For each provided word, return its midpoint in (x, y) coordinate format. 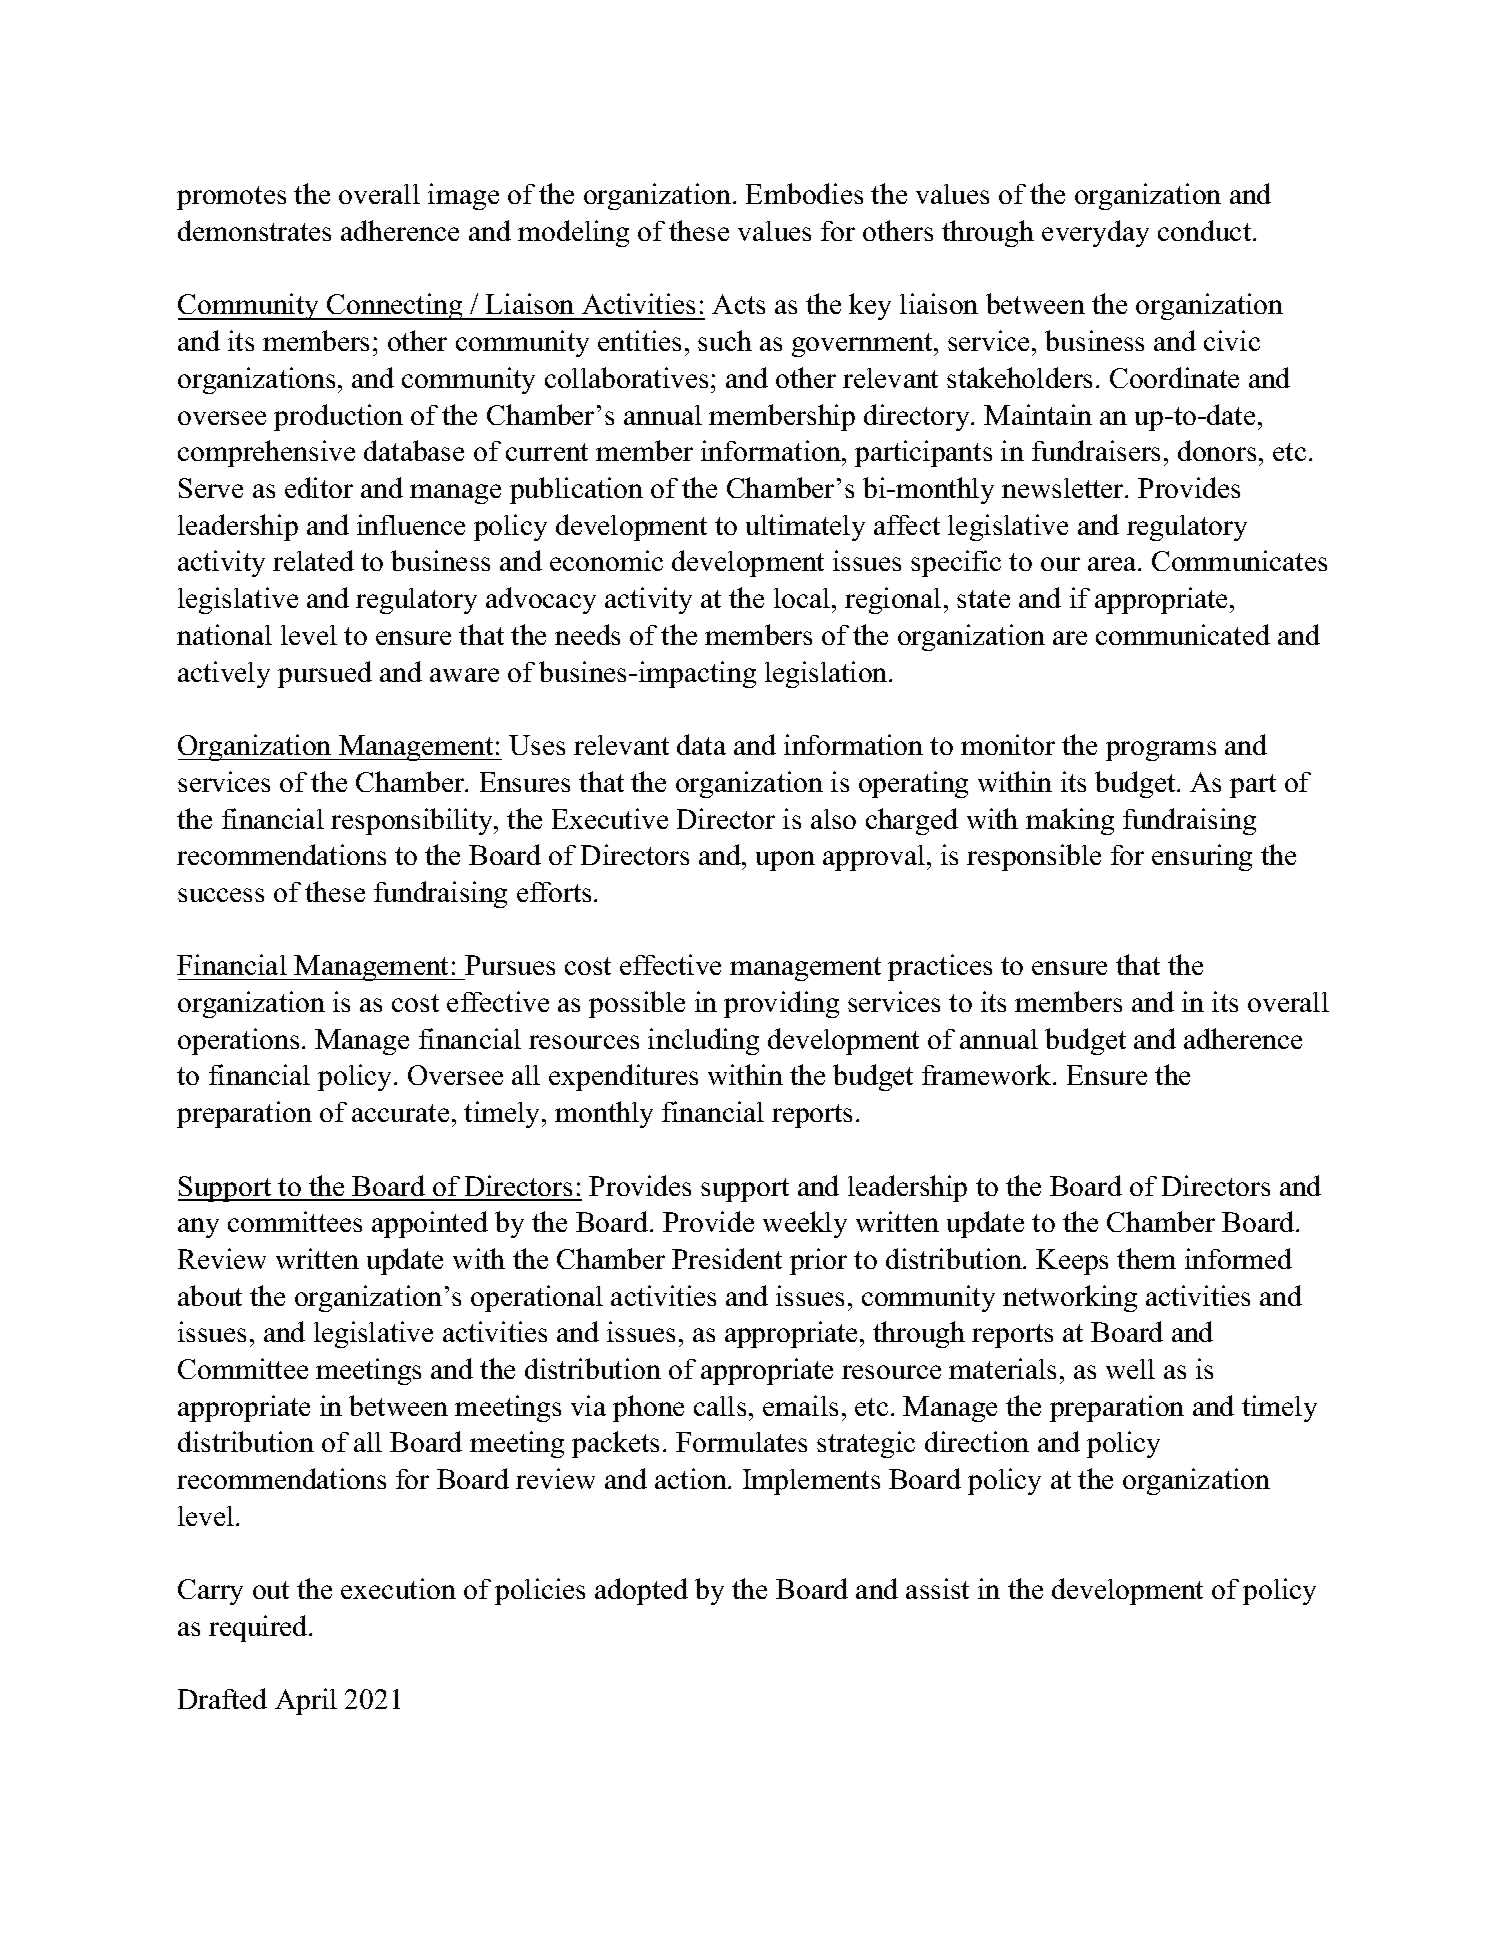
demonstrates (254, 230)
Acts (738, 304)
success (221, 895)
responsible (1034, 857)
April (306, 1701)
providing (781, 1004)
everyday (1095, 233)
